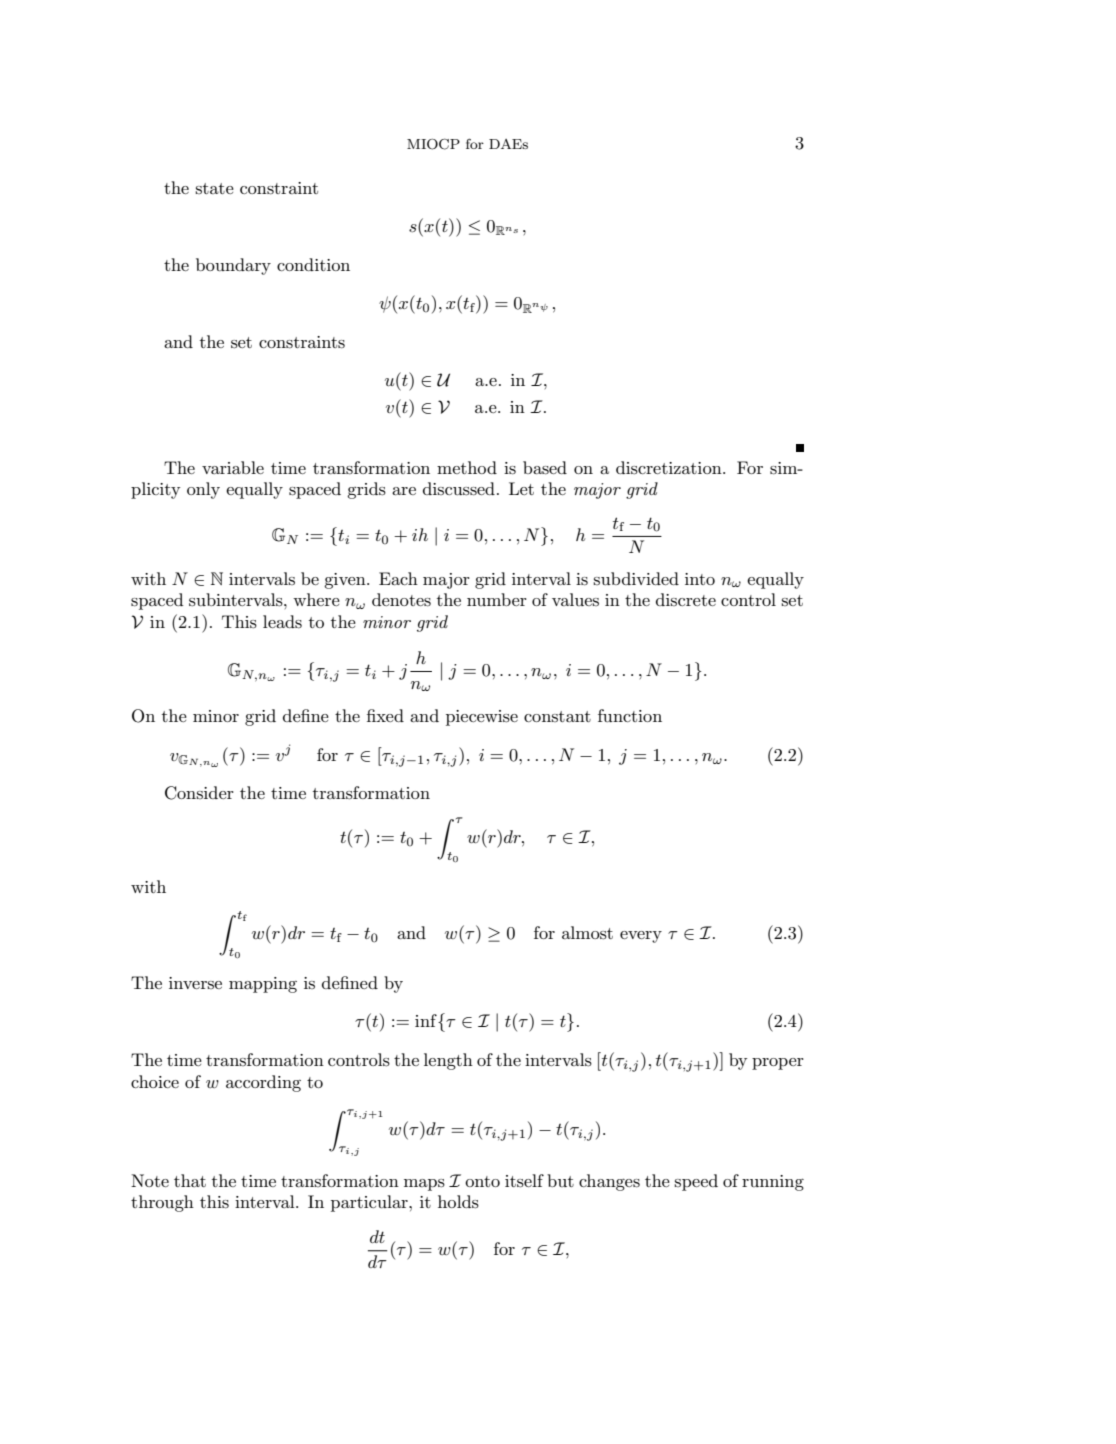 This screenshot has width=1116, height=1444. Describe the element at coordinates (630, 715) in the screenshot. I see `function` at that location.
